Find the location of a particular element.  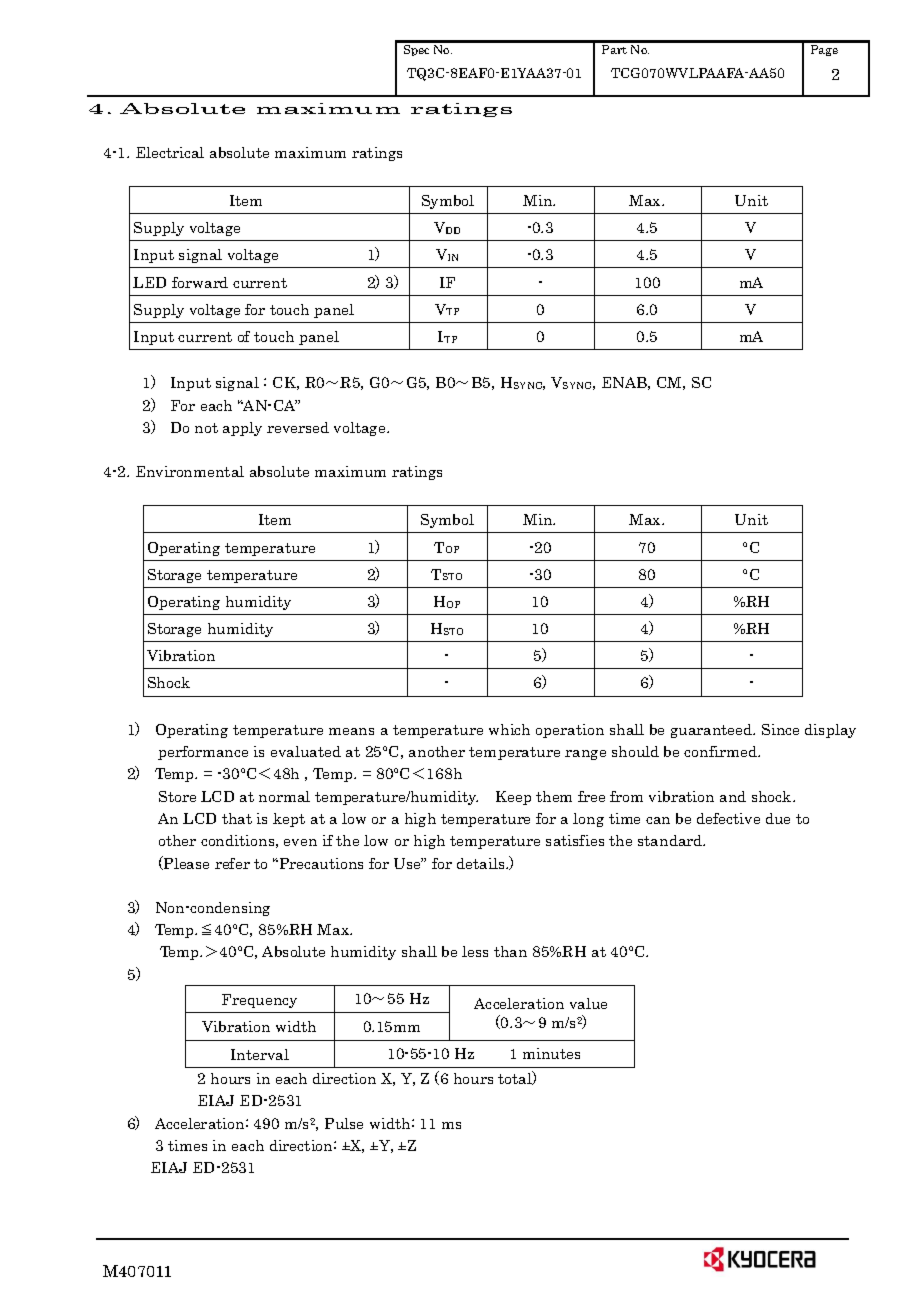

value is located at coordinates (588, 1003).
